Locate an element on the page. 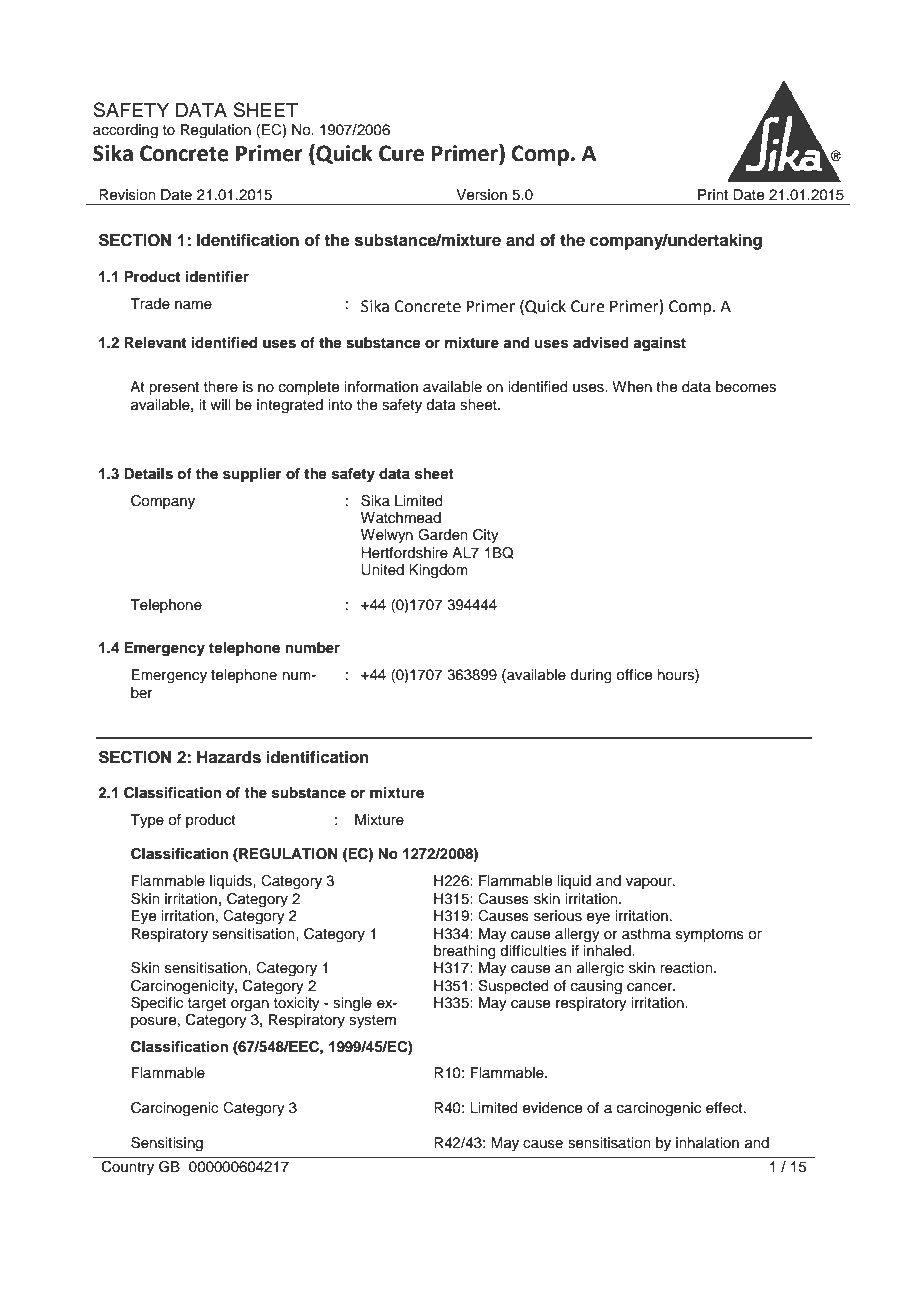 The image size is (924, 1308). Version is located at coordinates (481, 195).
